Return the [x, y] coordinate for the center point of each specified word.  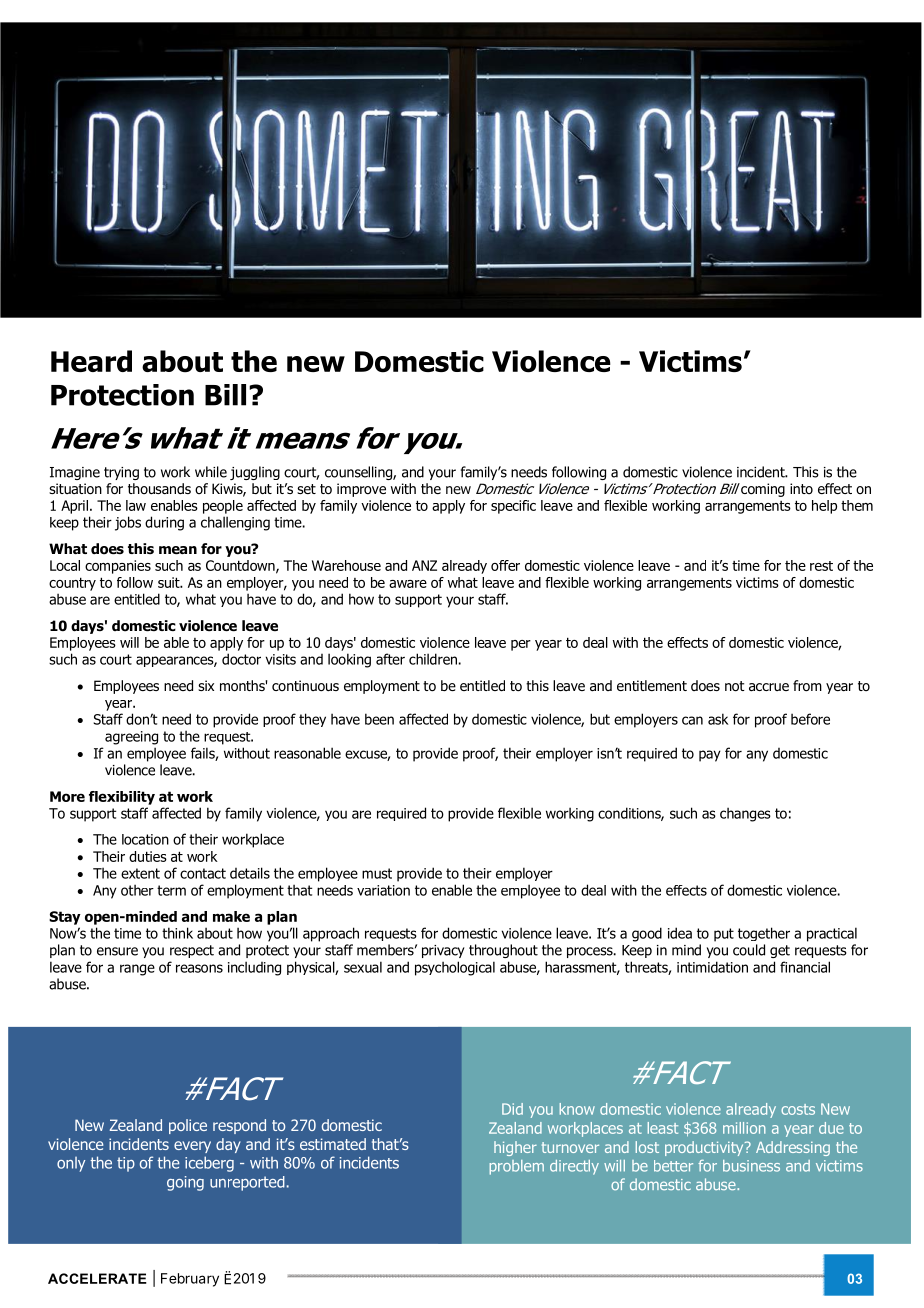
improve [361, 490]
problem [516, 1167]
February [190, 1280]
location [145, 839]
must [377, 873]
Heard [91, 361]
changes [745, 814]
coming [762, 490]
